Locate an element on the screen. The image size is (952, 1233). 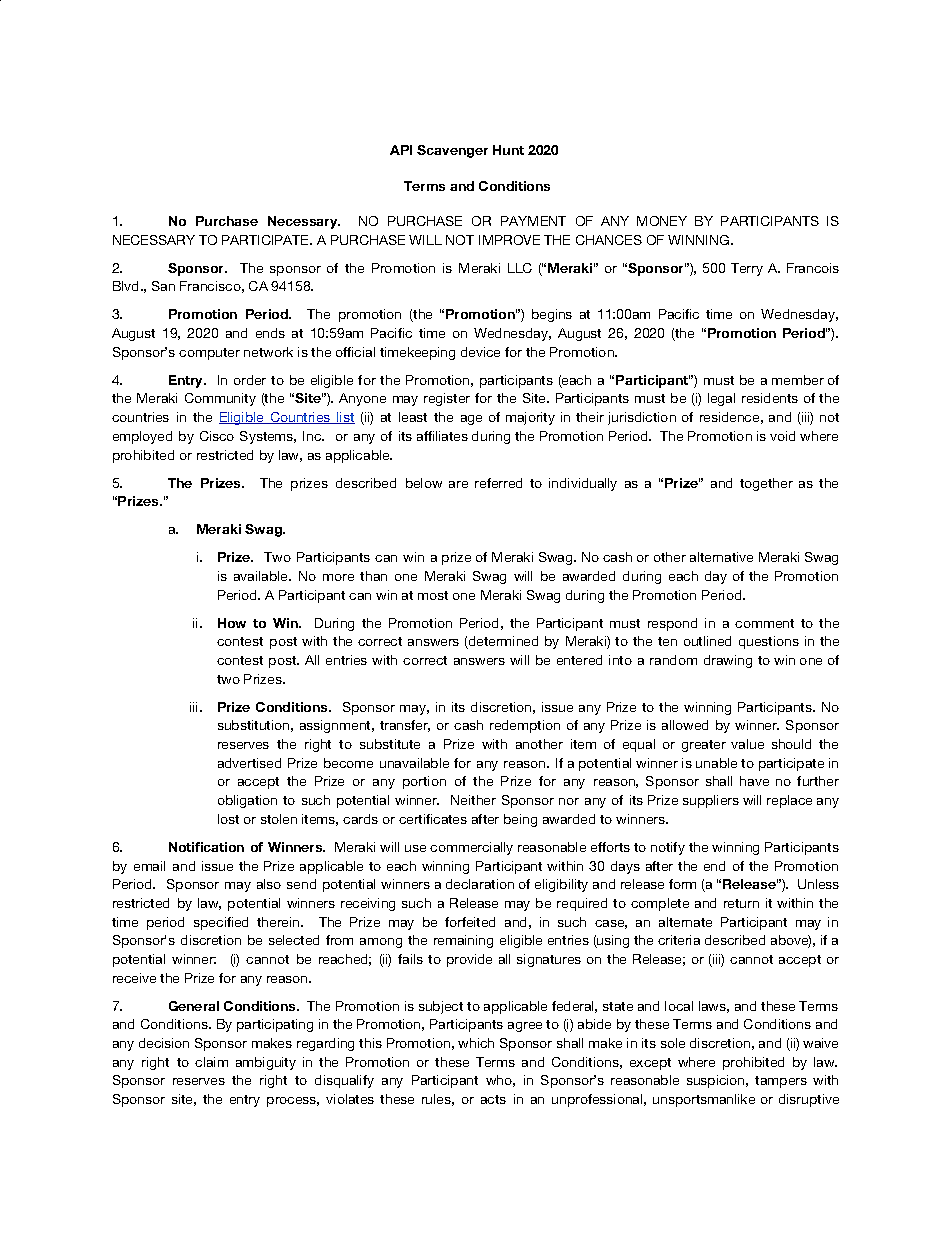
comment is located at coordinates (764, 623).
